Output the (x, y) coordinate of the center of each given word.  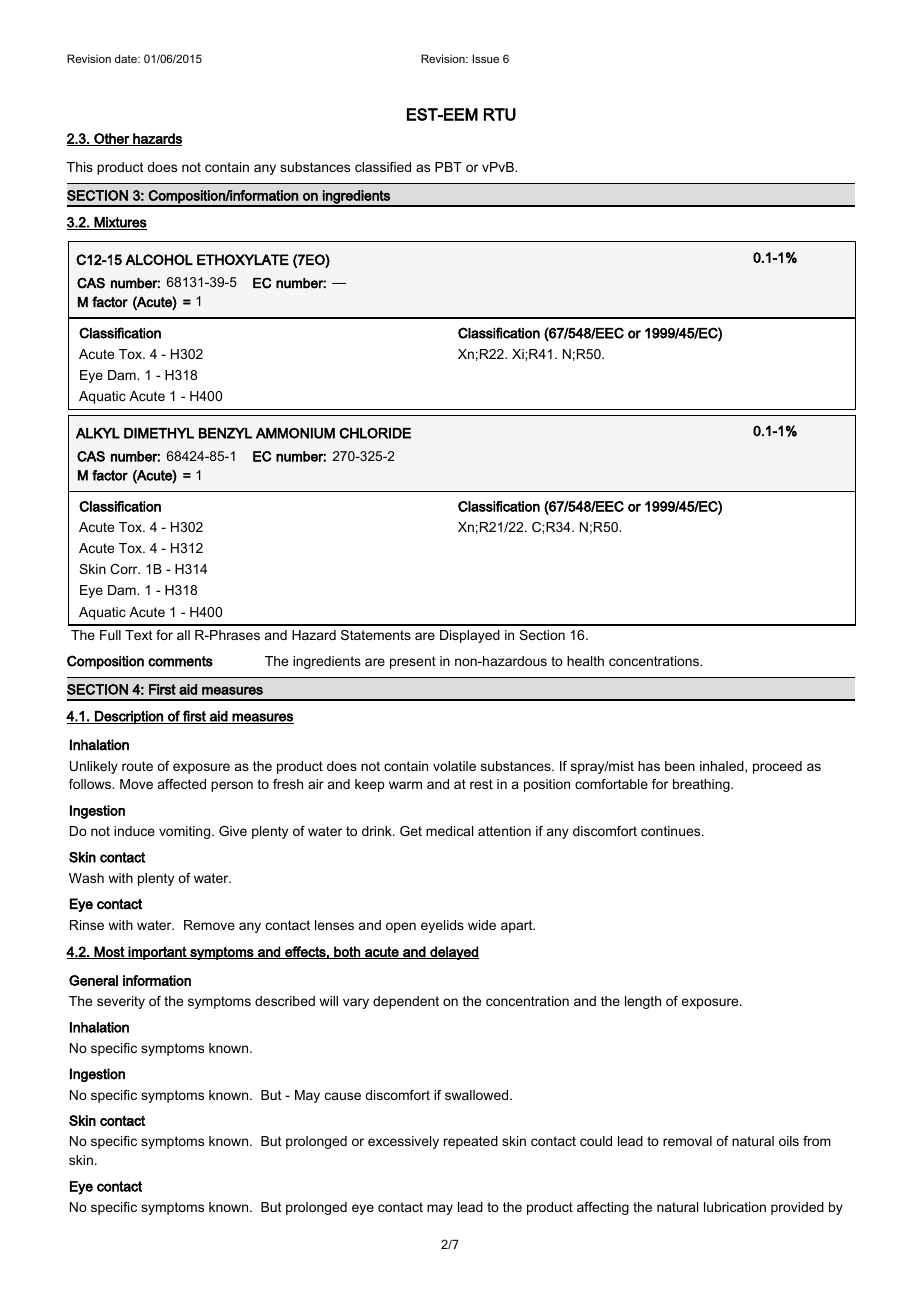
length (643, 1002)
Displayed (470, 636)
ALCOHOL (159, 259)
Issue (486, 58)
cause (343, 1096)
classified (383, 167)
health (585, 661)
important (158, 953)
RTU (500, 114)
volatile (454, 766)
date (127, 58)
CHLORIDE (375, 433)
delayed (453, 953)
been (680, 766)
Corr (125, 569)
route (137, 766)
